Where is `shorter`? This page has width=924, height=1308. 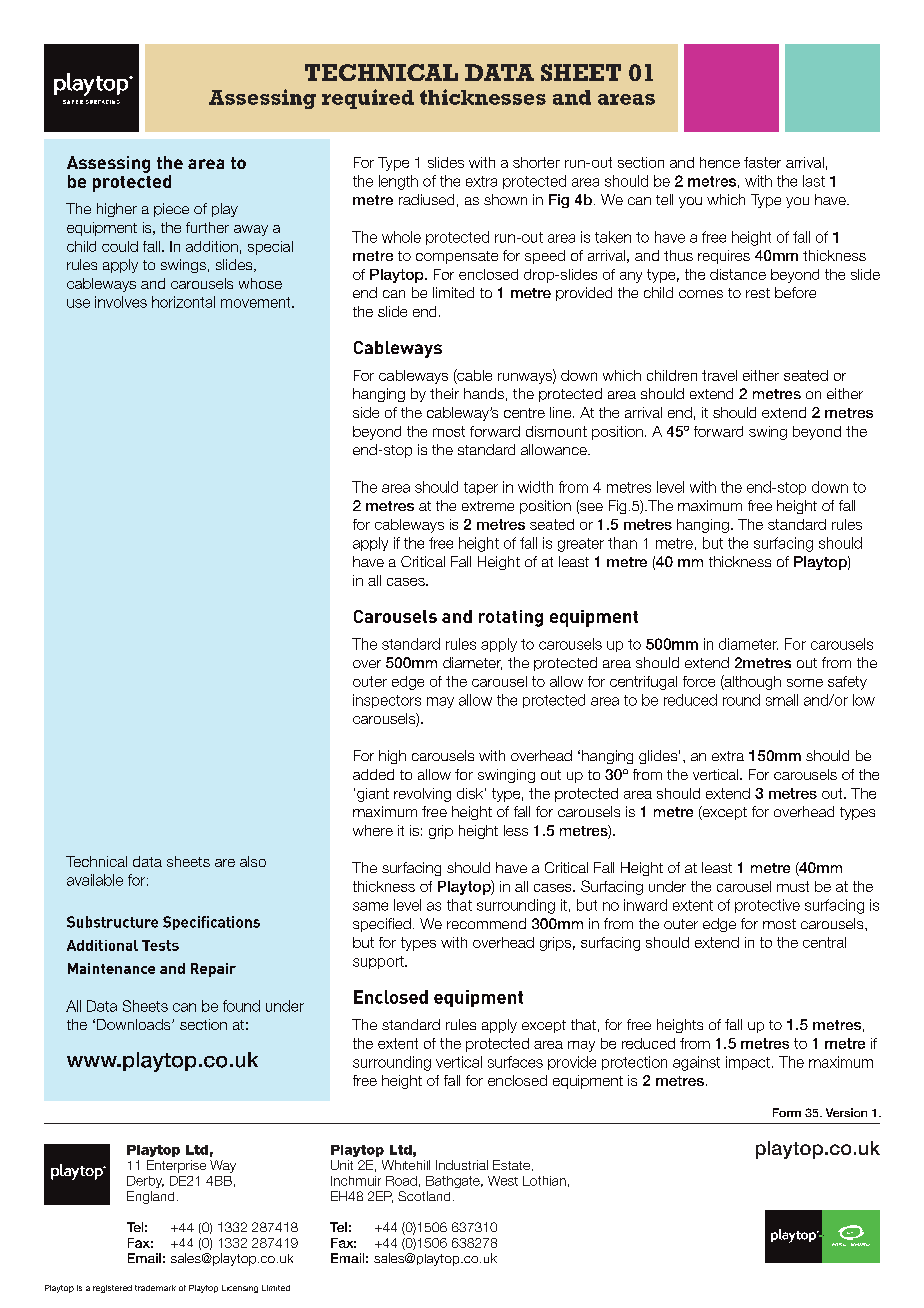
shorter is located at coordinates (536, 162).
